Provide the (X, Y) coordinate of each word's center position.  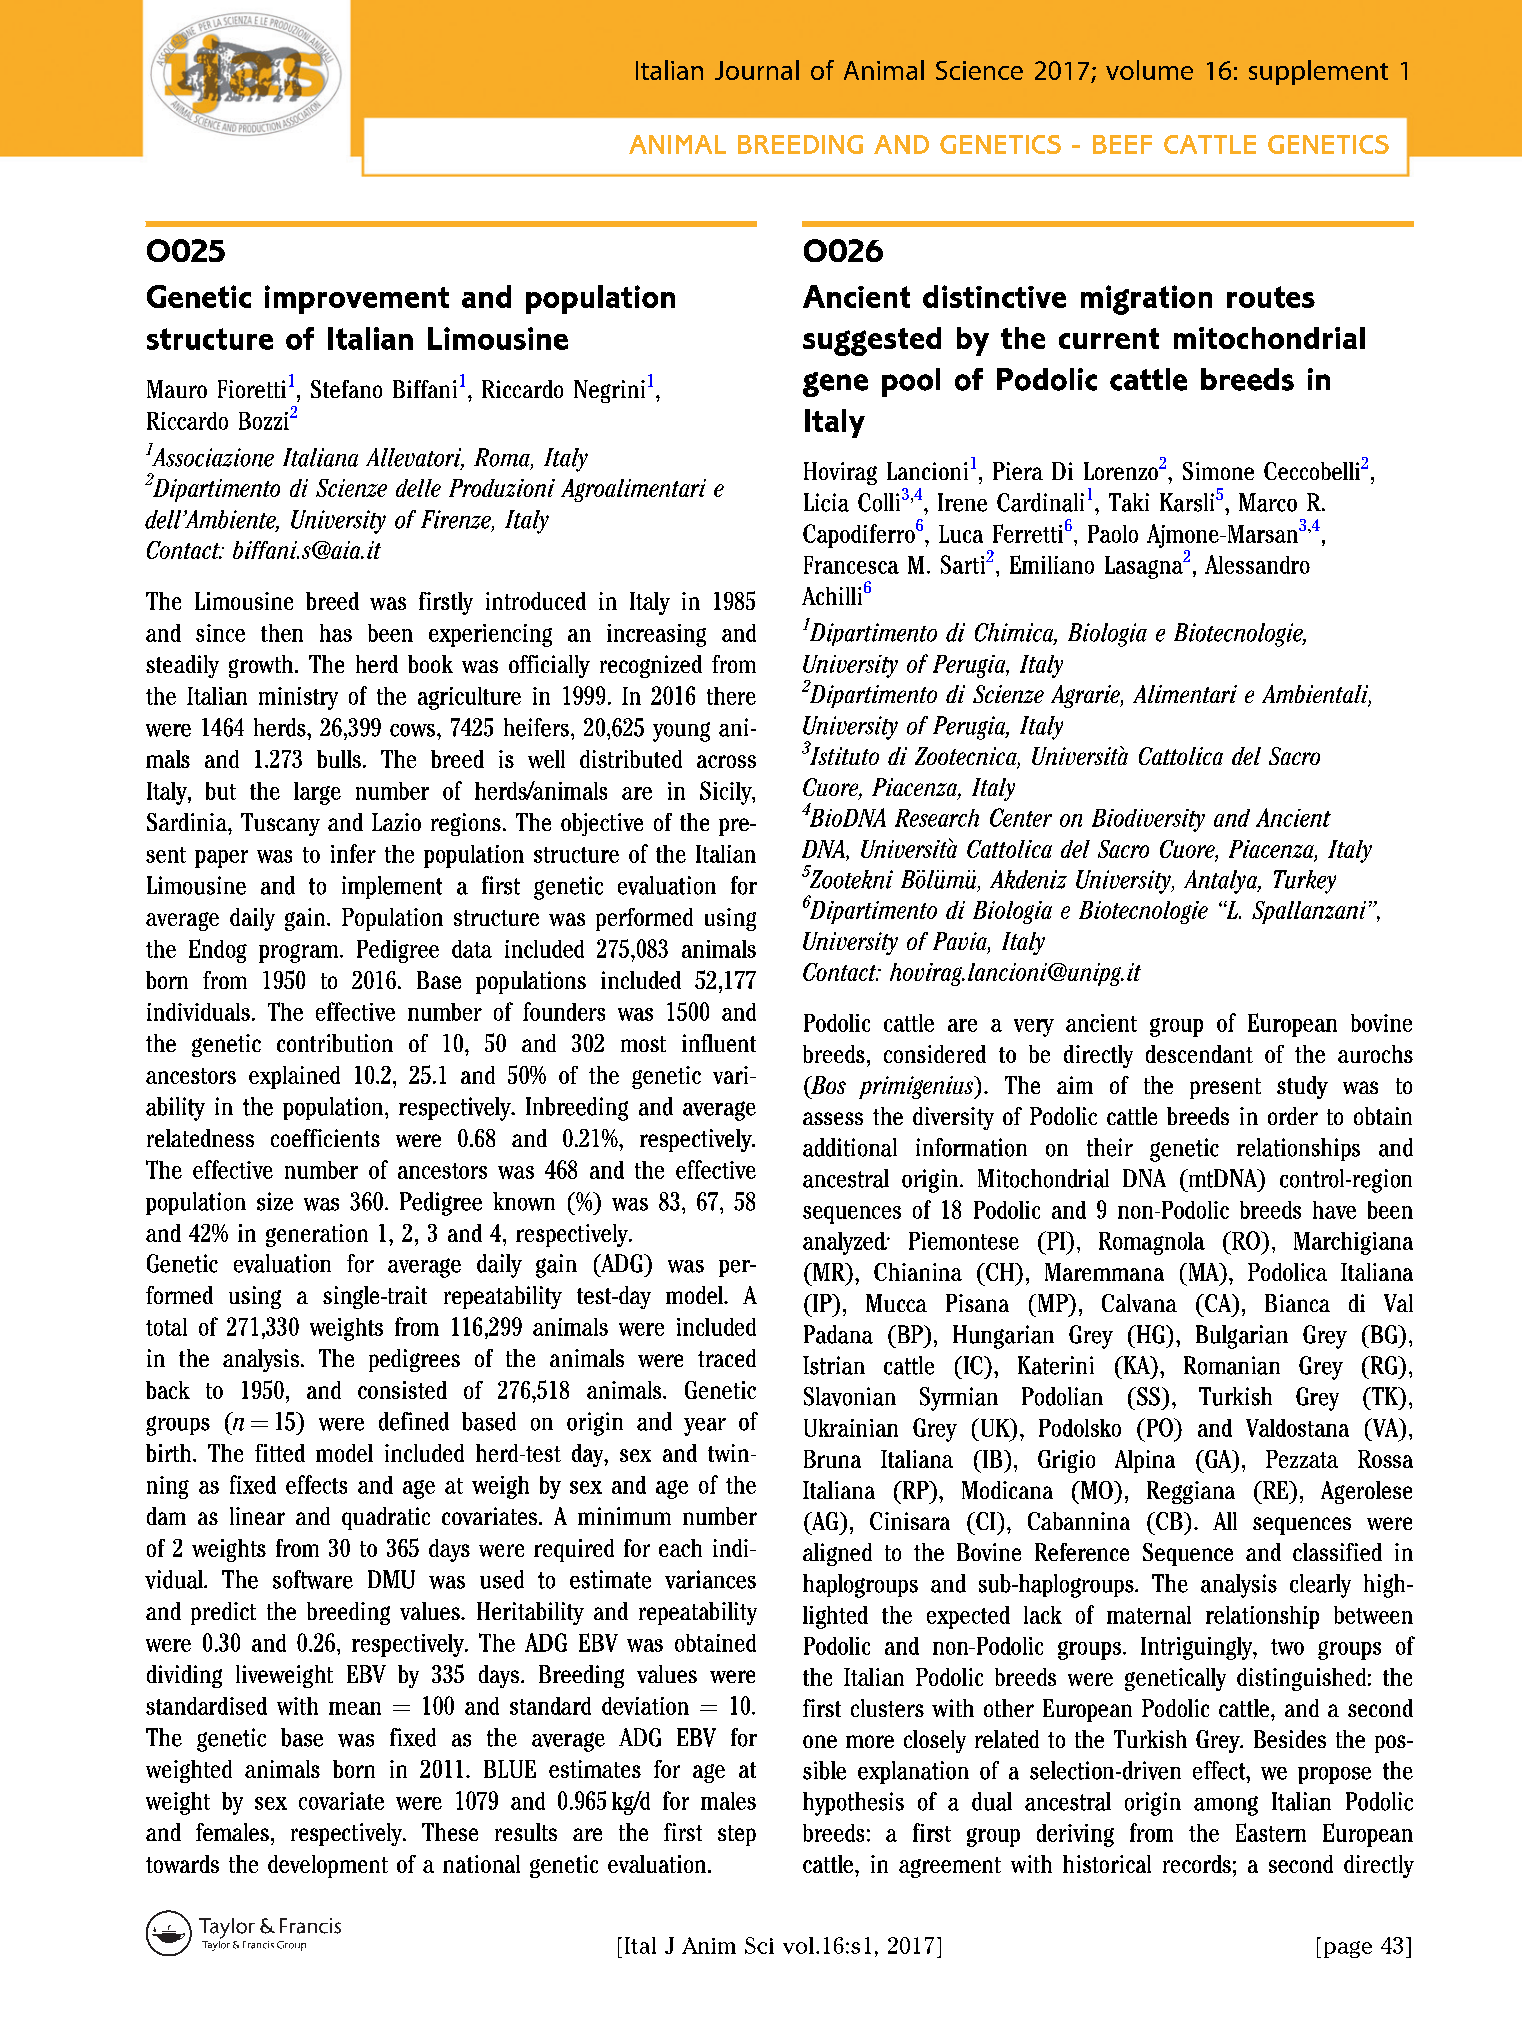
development (328, 1866)
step (737, 1835)
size (275, 1201)
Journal (757, 70)
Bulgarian (1242, 1337)
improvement (357, 299)
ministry (298, 698)
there (731, 696)
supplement (1318, 72)
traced (727, 1358)
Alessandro (1257, 564)
